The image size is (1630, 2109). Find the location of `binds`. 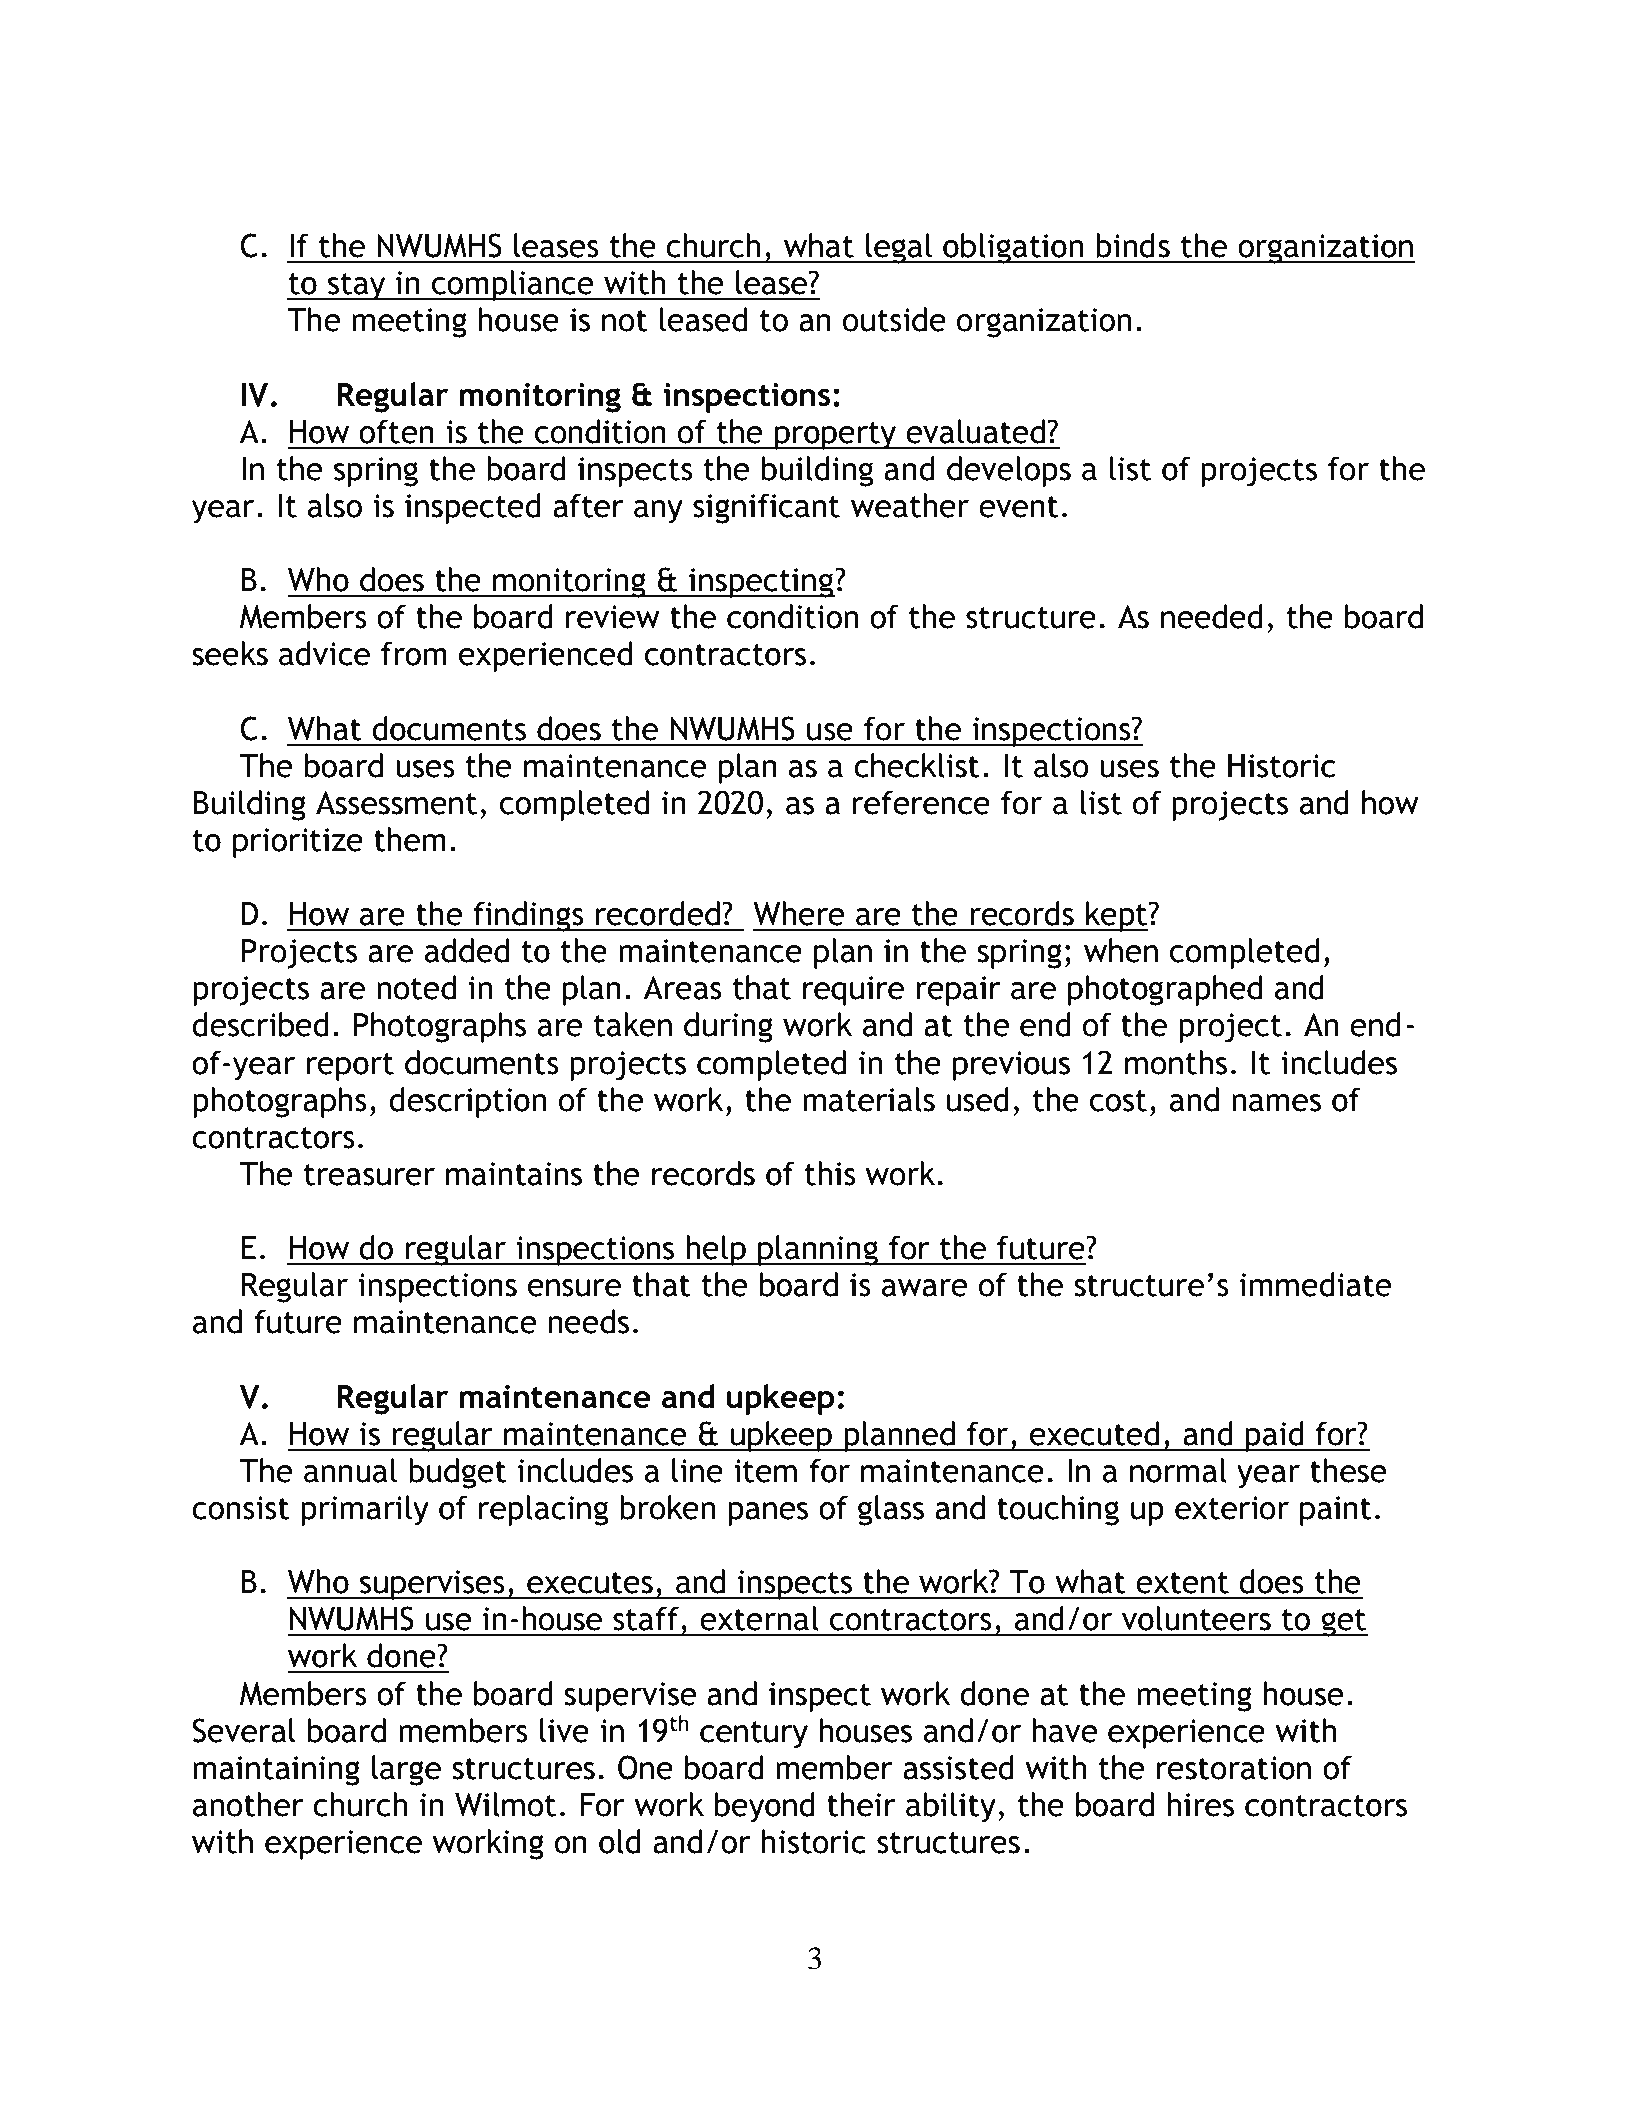

binds is located at coordinates (1133, 245).
